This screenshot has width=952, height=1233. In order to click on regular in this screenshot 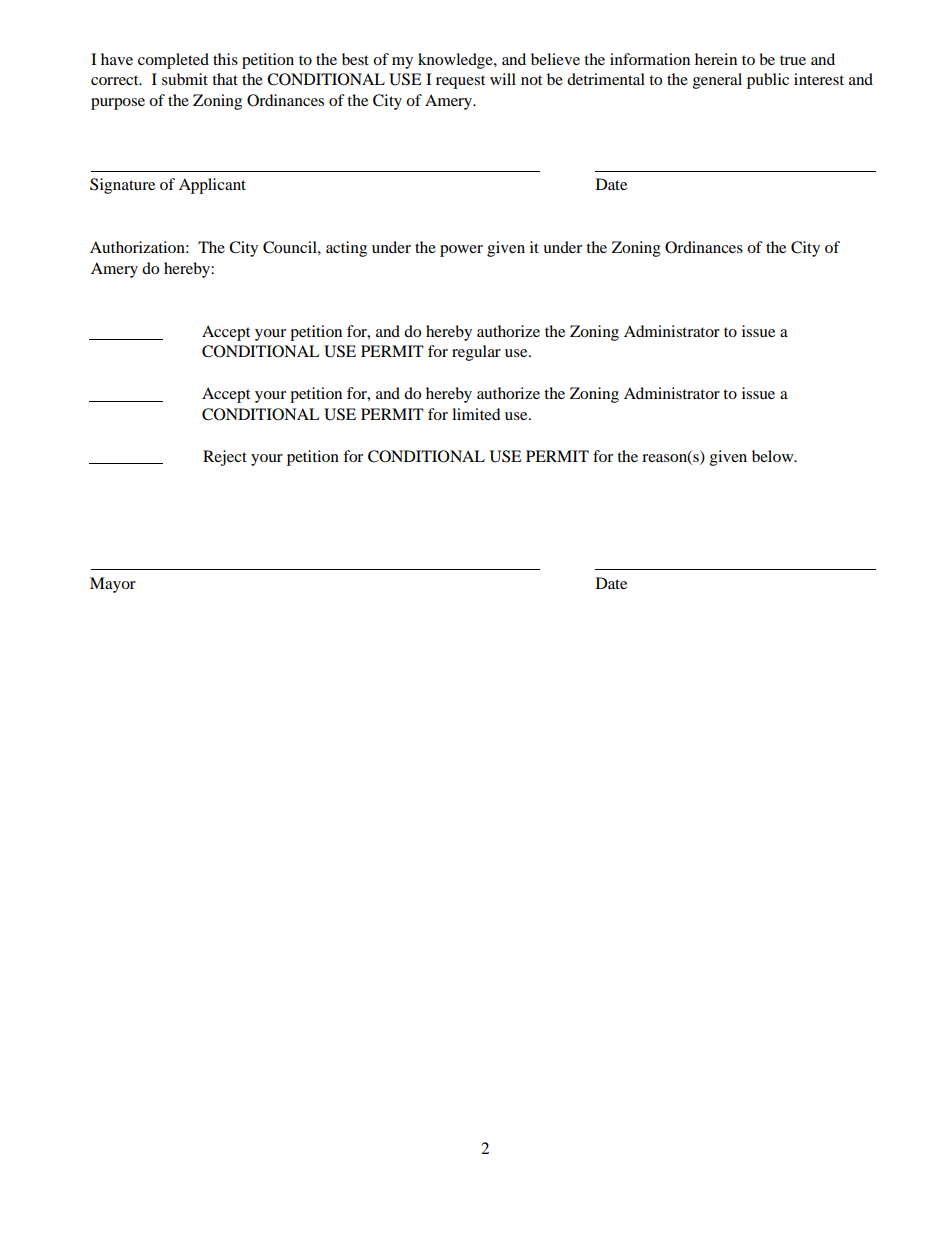, I will do `click(476, 353)`.
